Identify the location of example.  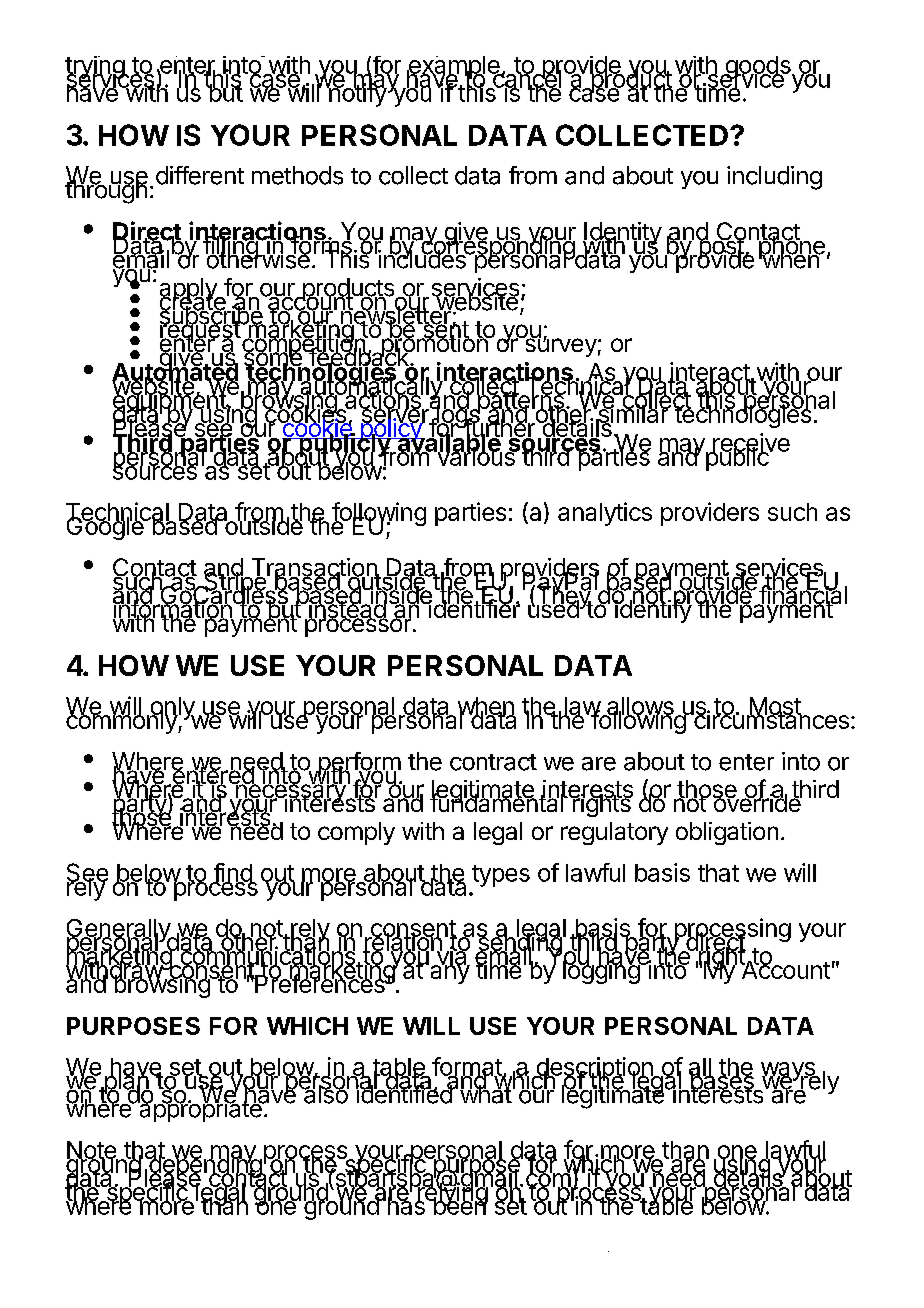
(454, 68).
